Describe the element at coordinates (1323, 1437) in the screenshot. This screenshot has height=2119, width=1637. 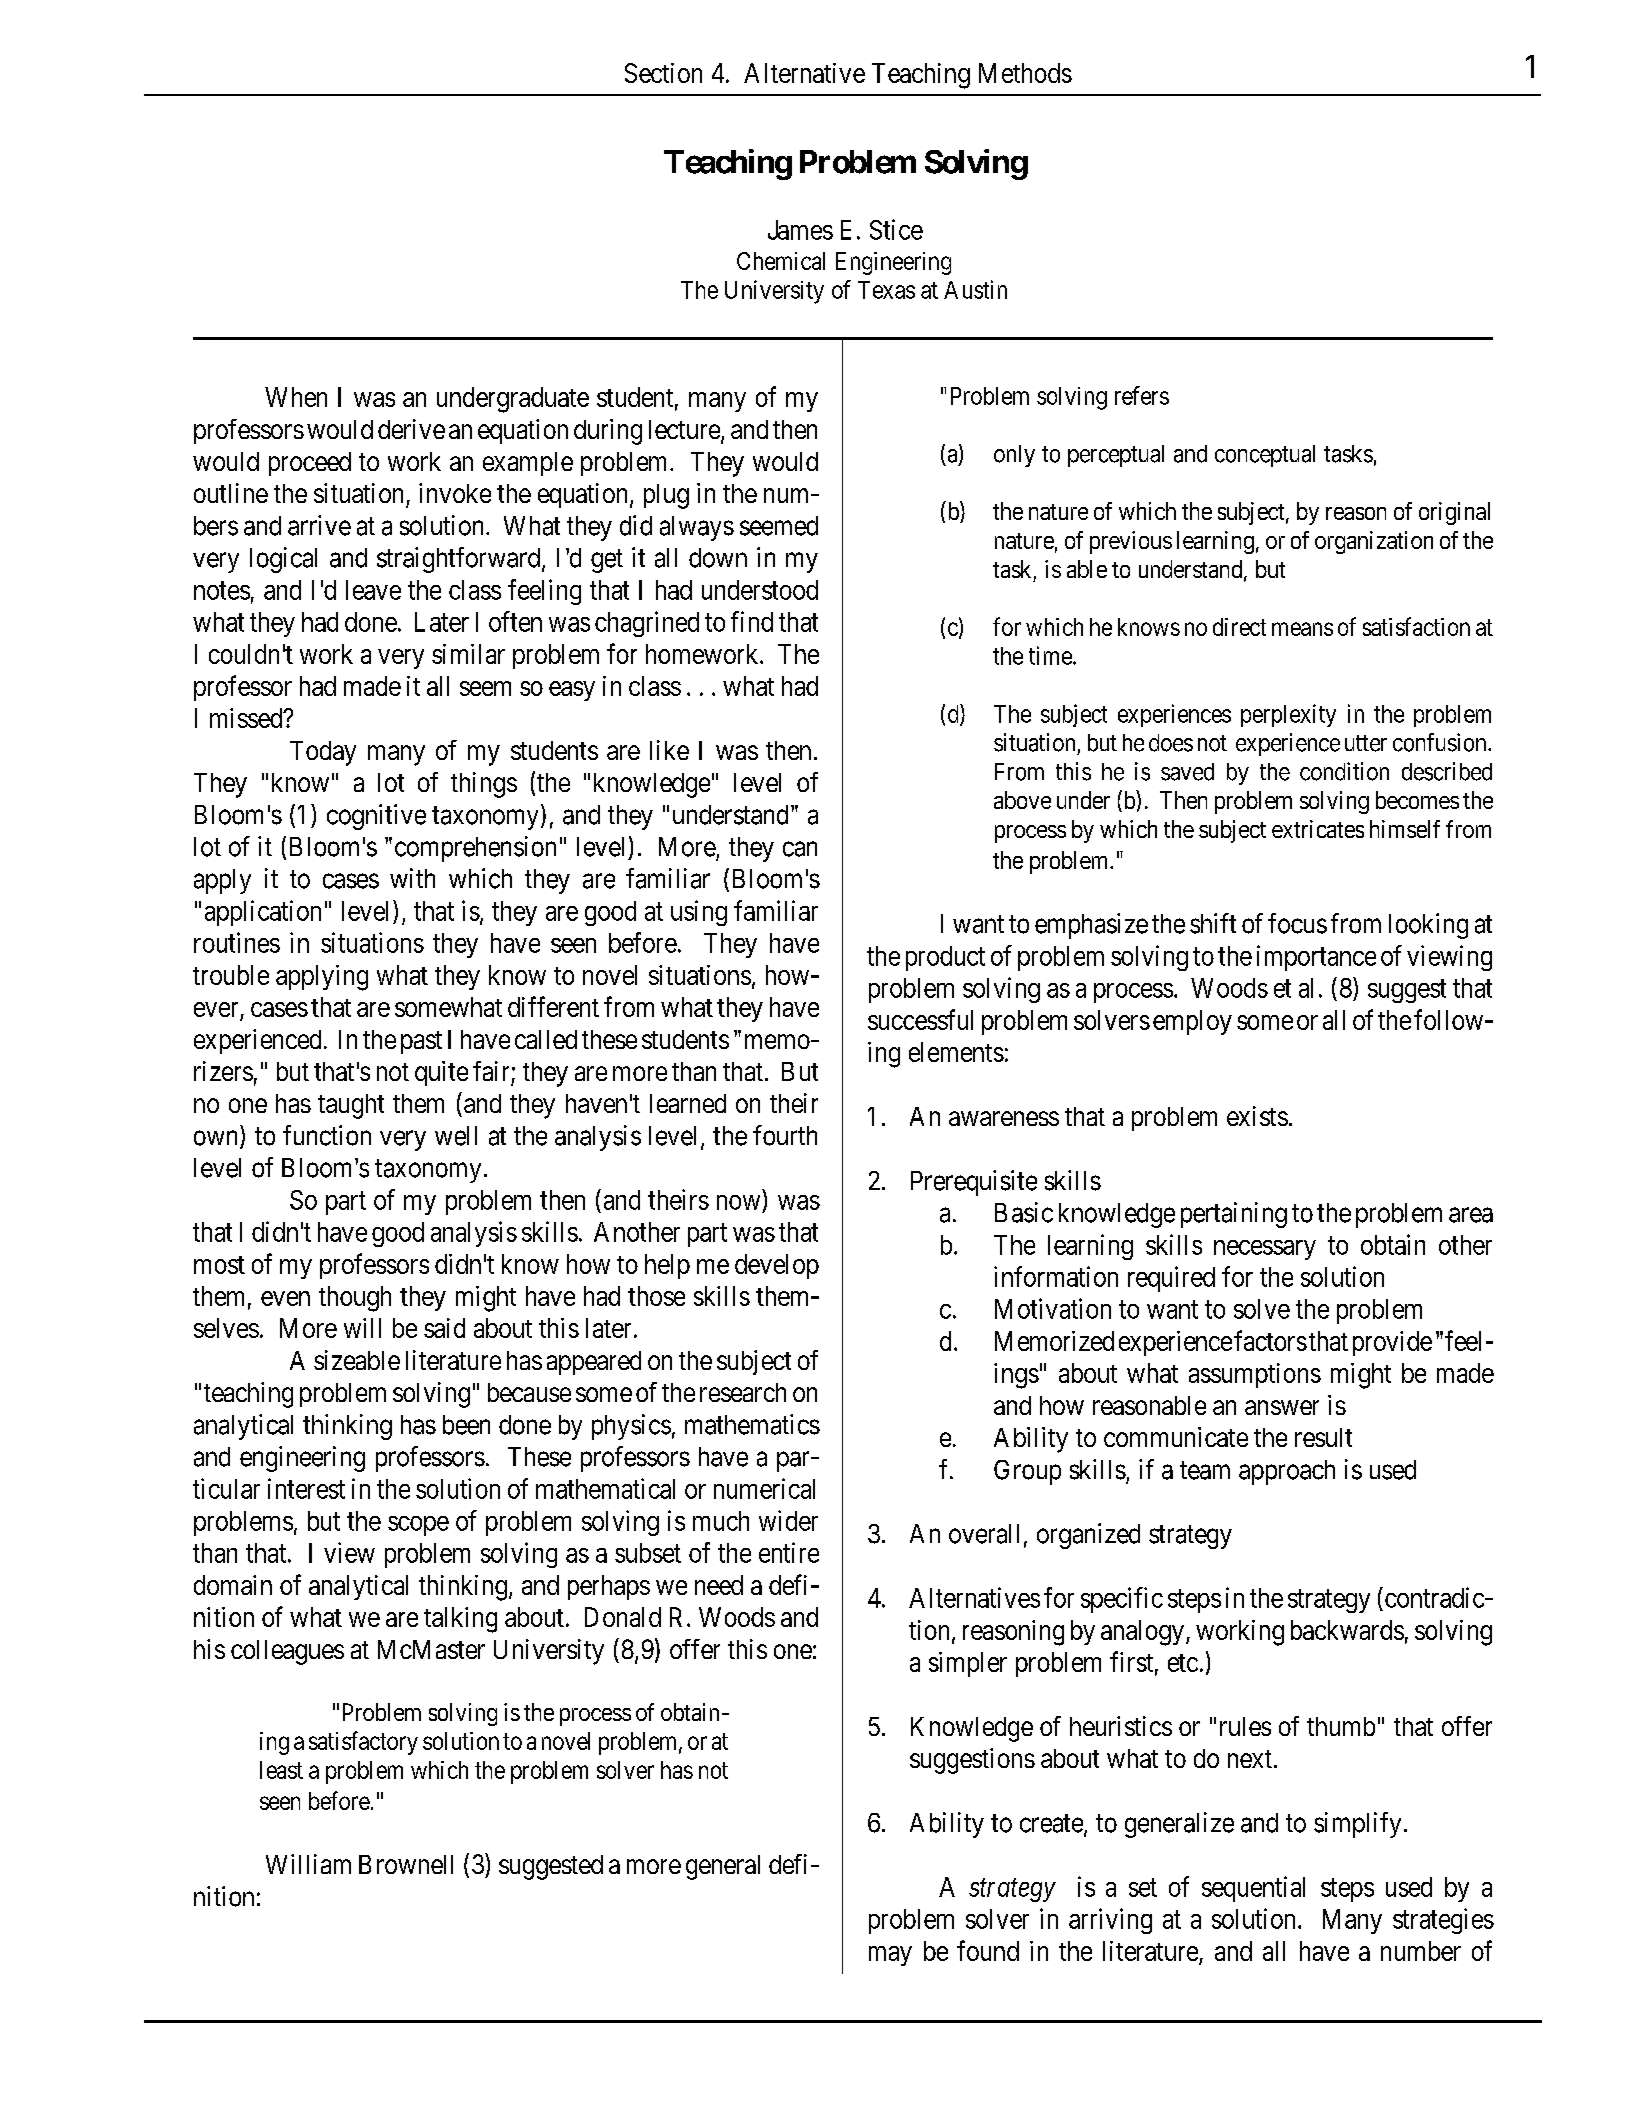
I see `result` at that location.
